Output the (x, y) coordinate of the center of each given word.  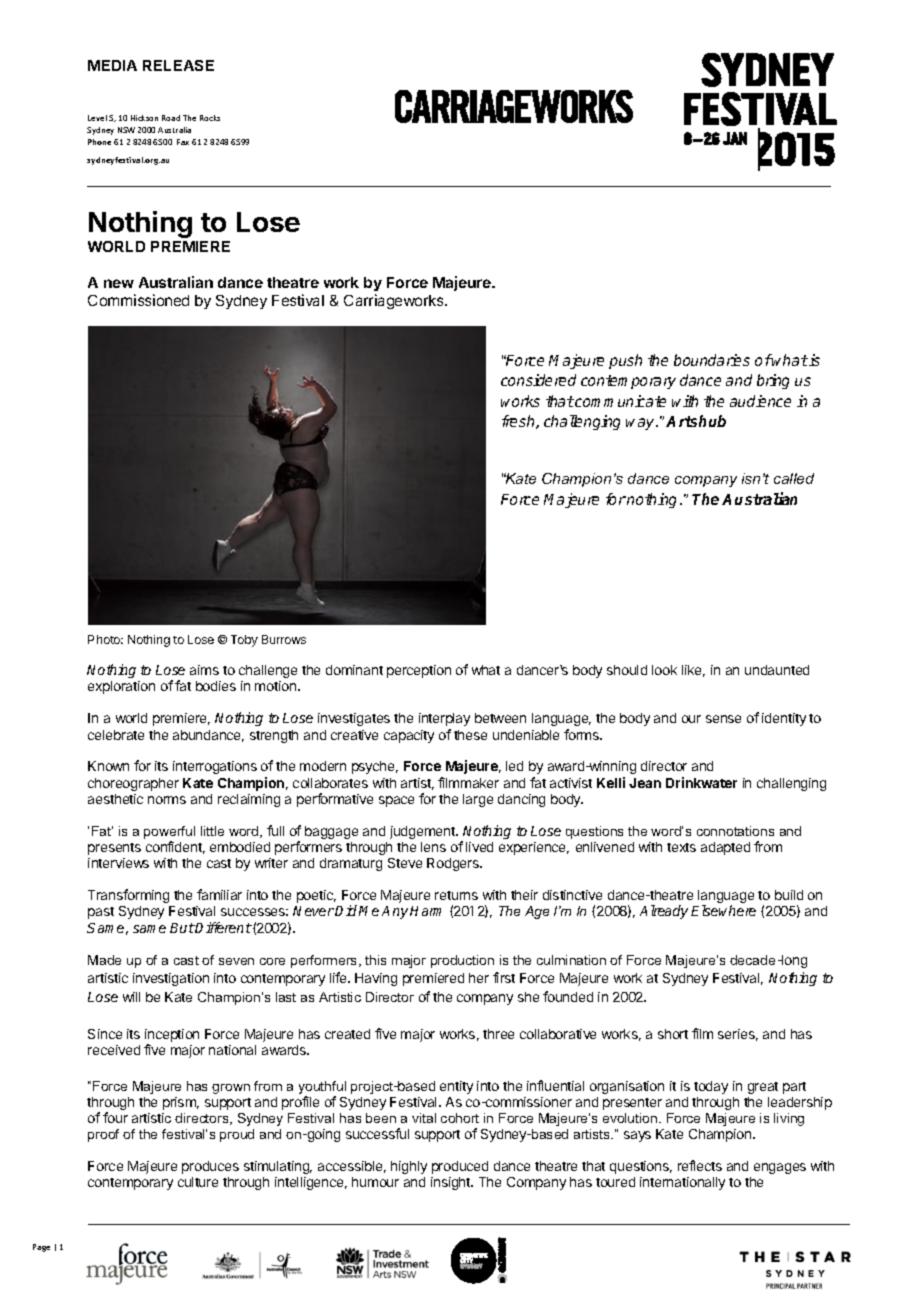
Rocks (210, 118)
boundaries (712, 360)
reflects (700, 1165)
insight (452, 1183)
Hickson (144, 118)
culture (198, 1182)
